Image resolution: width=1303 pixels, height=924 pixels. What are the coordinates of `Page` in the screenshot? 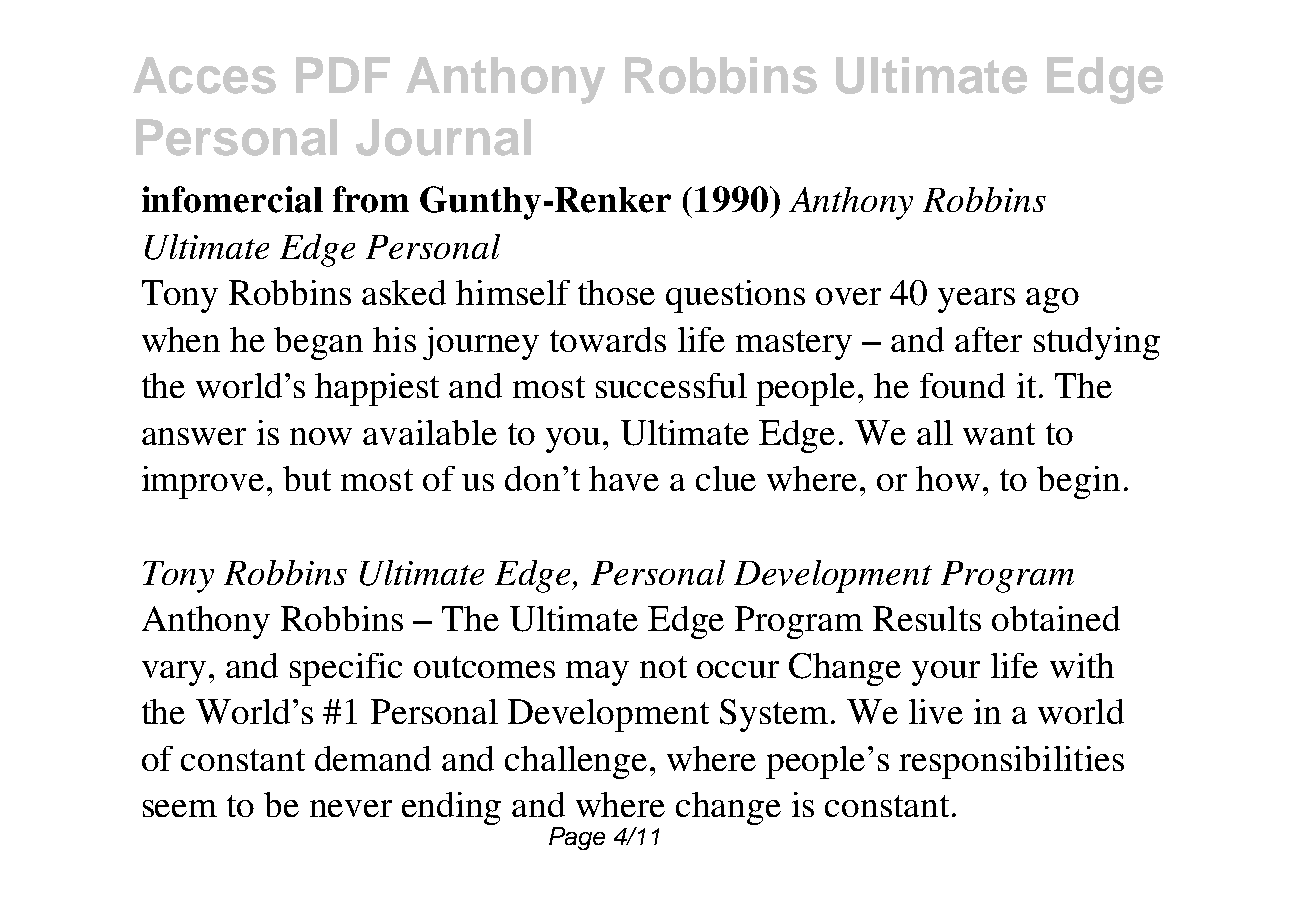 It's located at (577, 838).
